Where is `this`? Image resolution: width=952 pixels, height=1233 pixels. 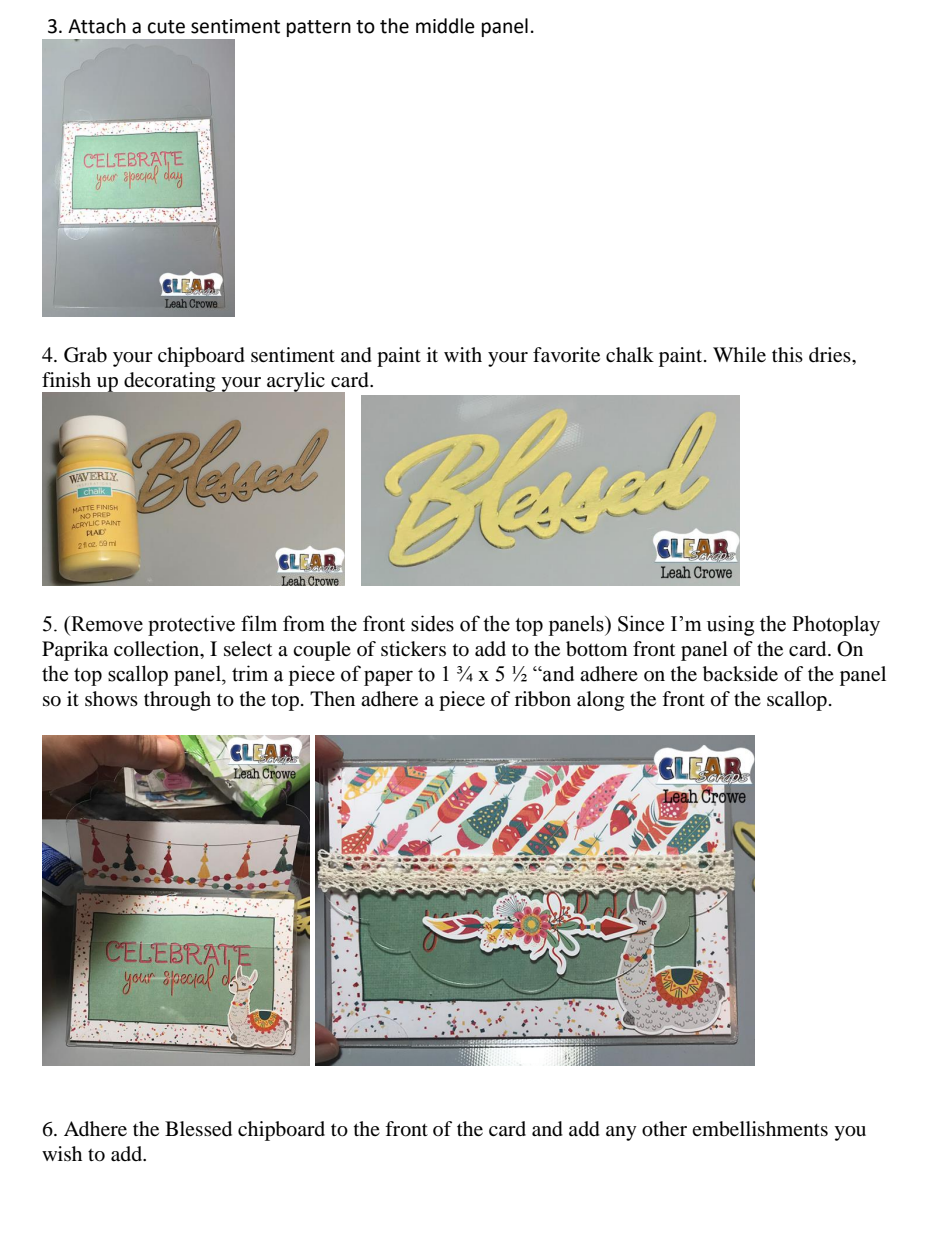
this is located at coordinates (787, 354).
